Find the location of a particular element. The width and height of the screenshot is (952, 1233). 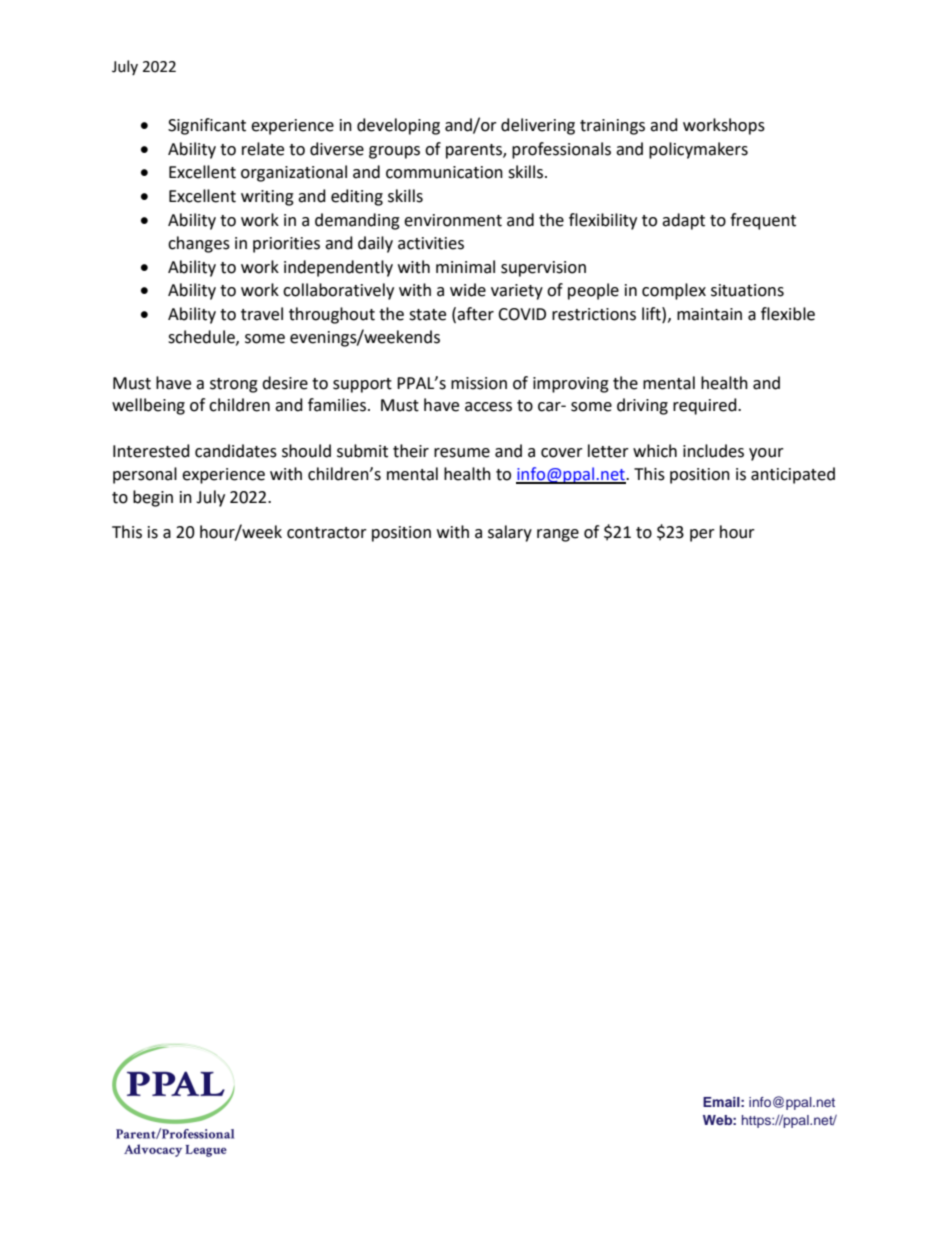

begin is located at coordinates (153, 498).
